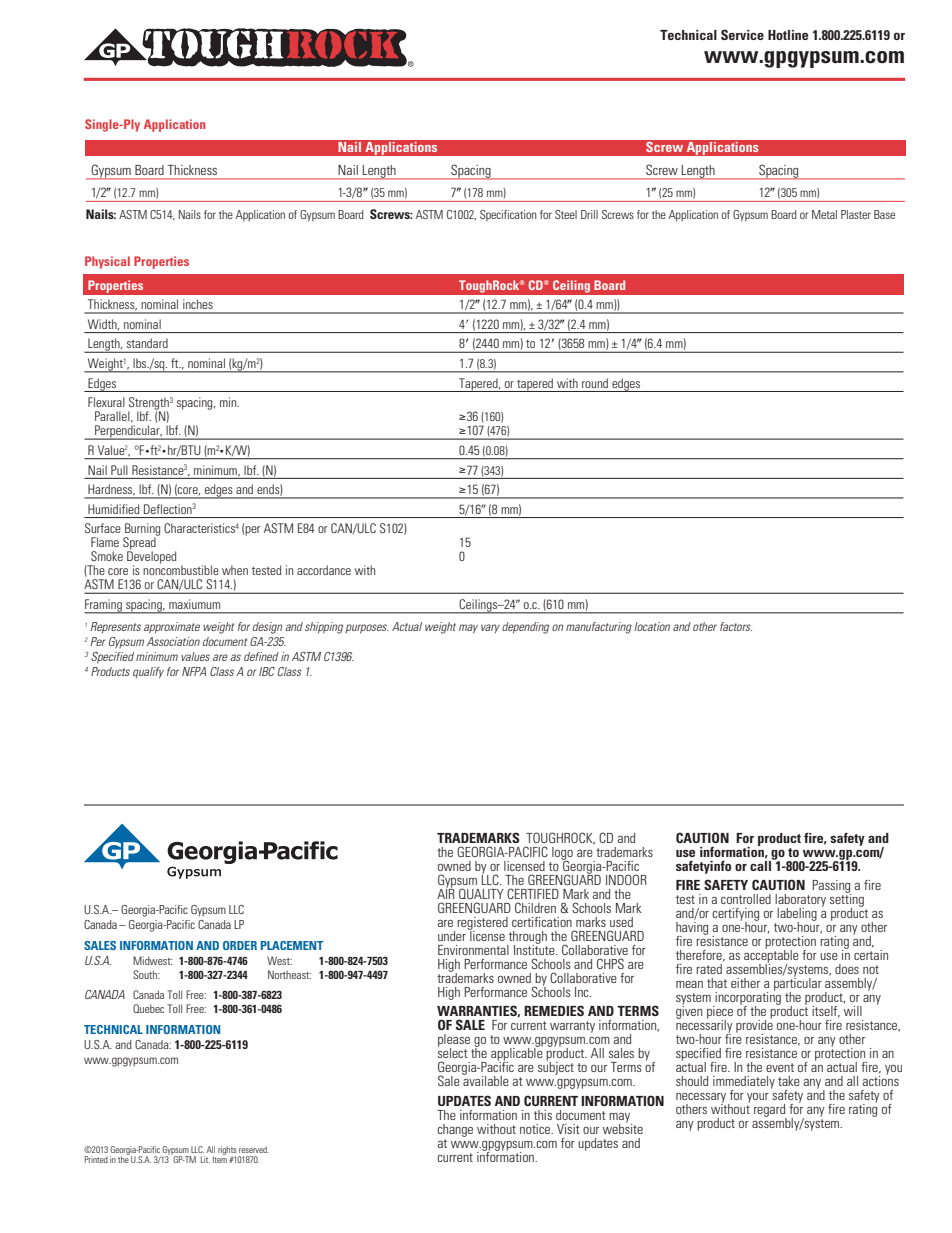  I want to click on Metal, so click(824, 214).
